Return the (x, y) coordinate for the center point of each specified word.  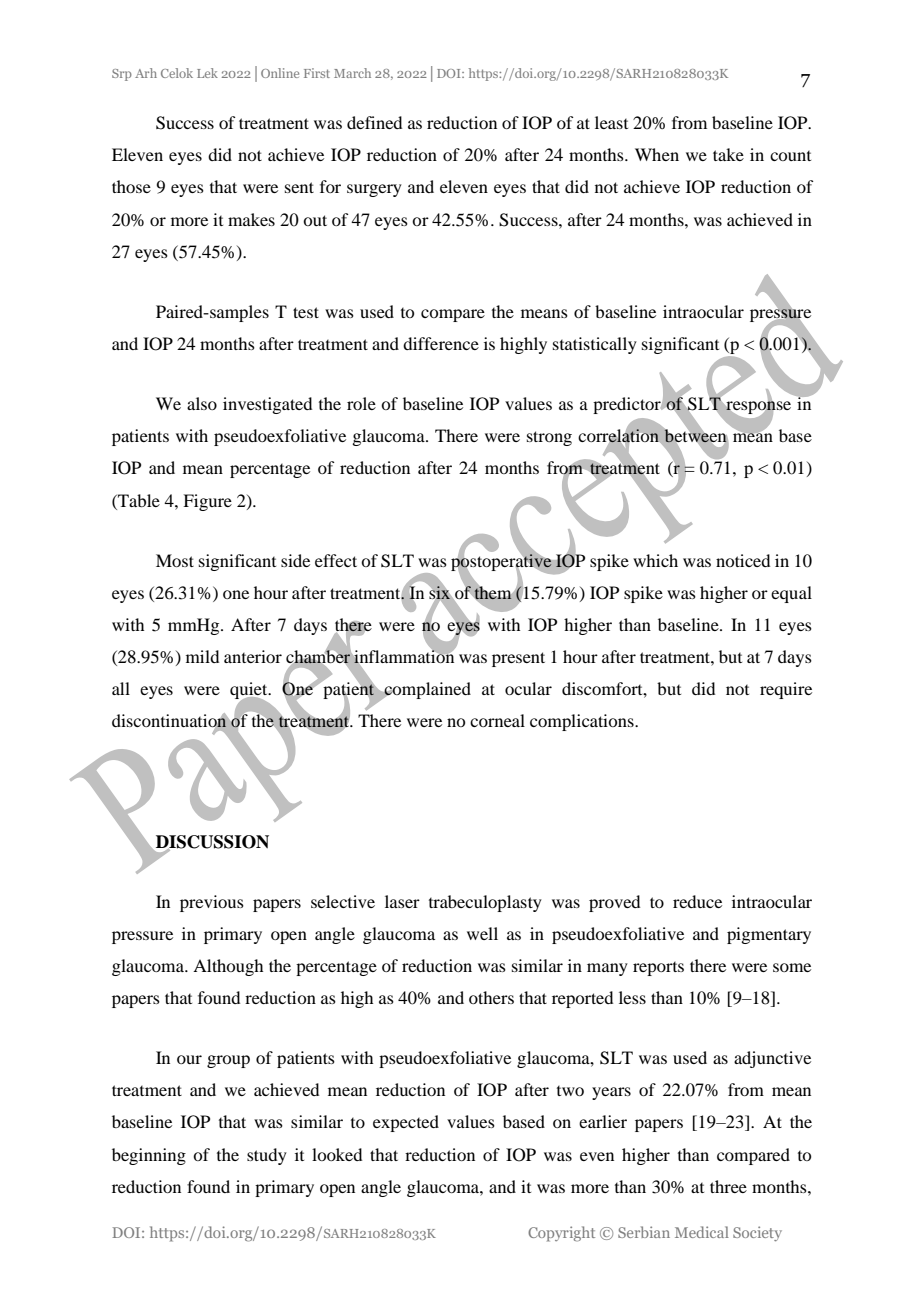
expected (406, 1123)
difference (441, 343)
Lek (207, 73)
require (786, 690)
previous (212, 903)
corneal (497, 720)
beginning (149, 1156)
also (202, 403)
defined (374, 122)
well (482, 933)
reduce (697, 901)
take (728, 154)
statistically (595, 345)
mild (202, 656)
